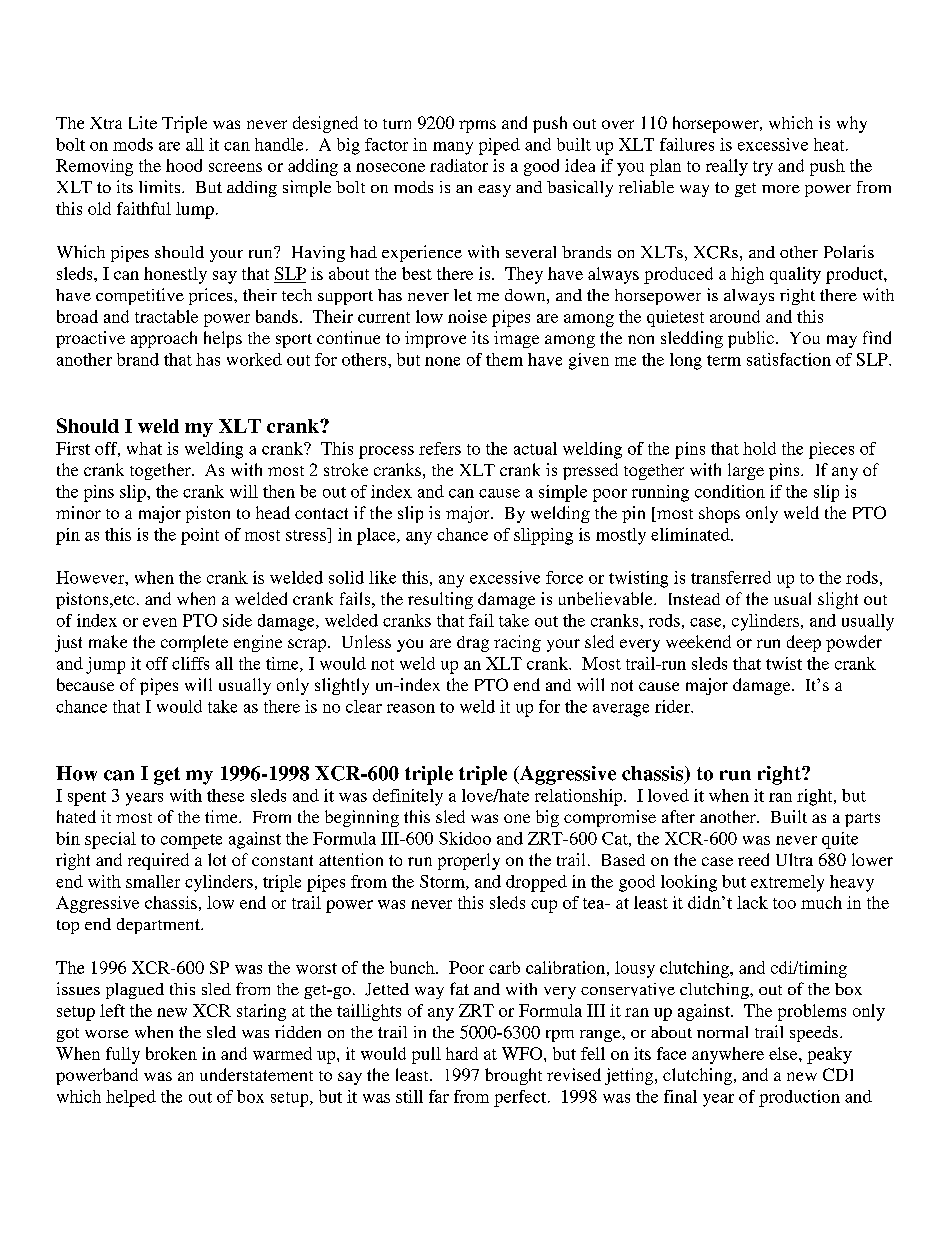 This image has height=1233, width=952. Describe the element at coordinates (763, 168) in the image. I see `try` at that location.
